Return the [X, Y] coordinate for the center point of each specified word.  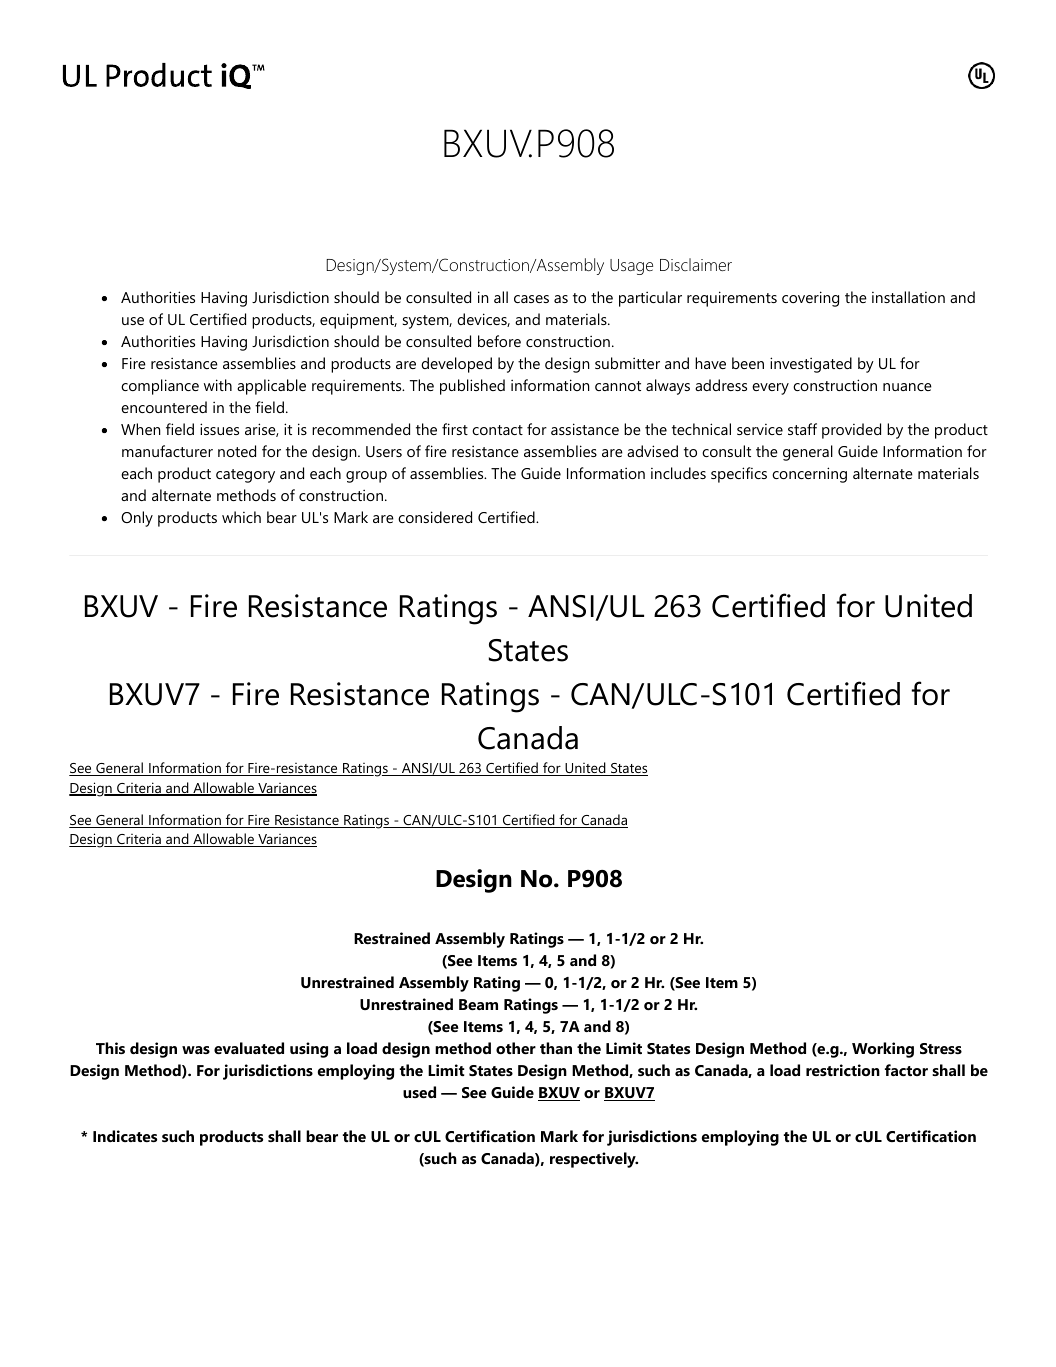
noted [237, 451]
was [196, 1050]
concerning [809, 475]
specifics [739, 475]
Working [883, 1050]
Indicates [125, 1136]
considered [435, 517]
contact [497, 430]
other [516, 1048]
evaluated [249, 1048]
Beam [478, 1004]
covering [810, 299]
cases [531, 299]
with [218, 385]
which [241, 517]
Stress [941, 1048]
